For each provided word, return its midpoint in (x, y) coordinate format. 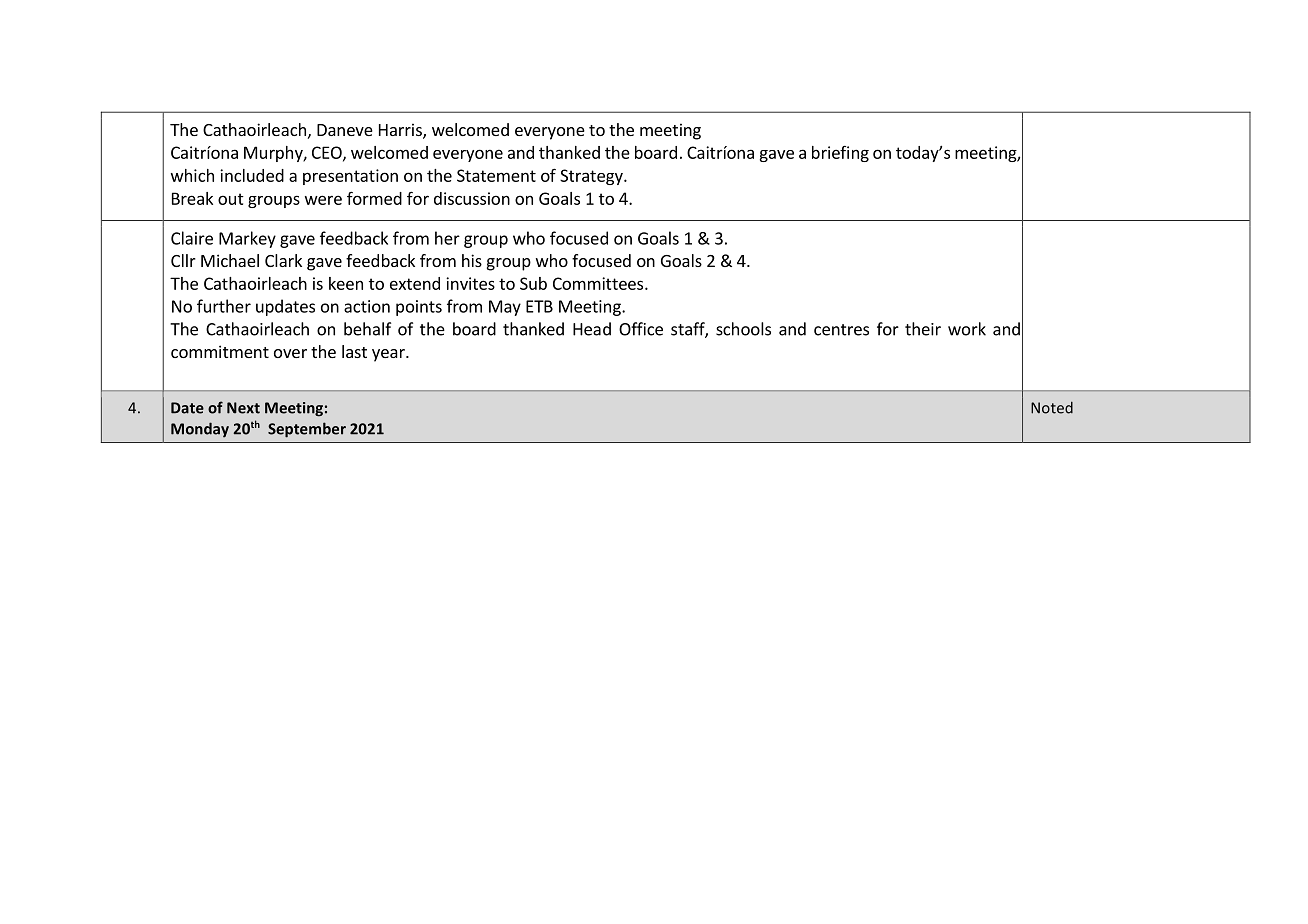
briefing (840, 154)
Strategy (592, 177)
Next (243, 408)
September (307, 430)
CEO (328, 153)
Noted (1052, 407)
